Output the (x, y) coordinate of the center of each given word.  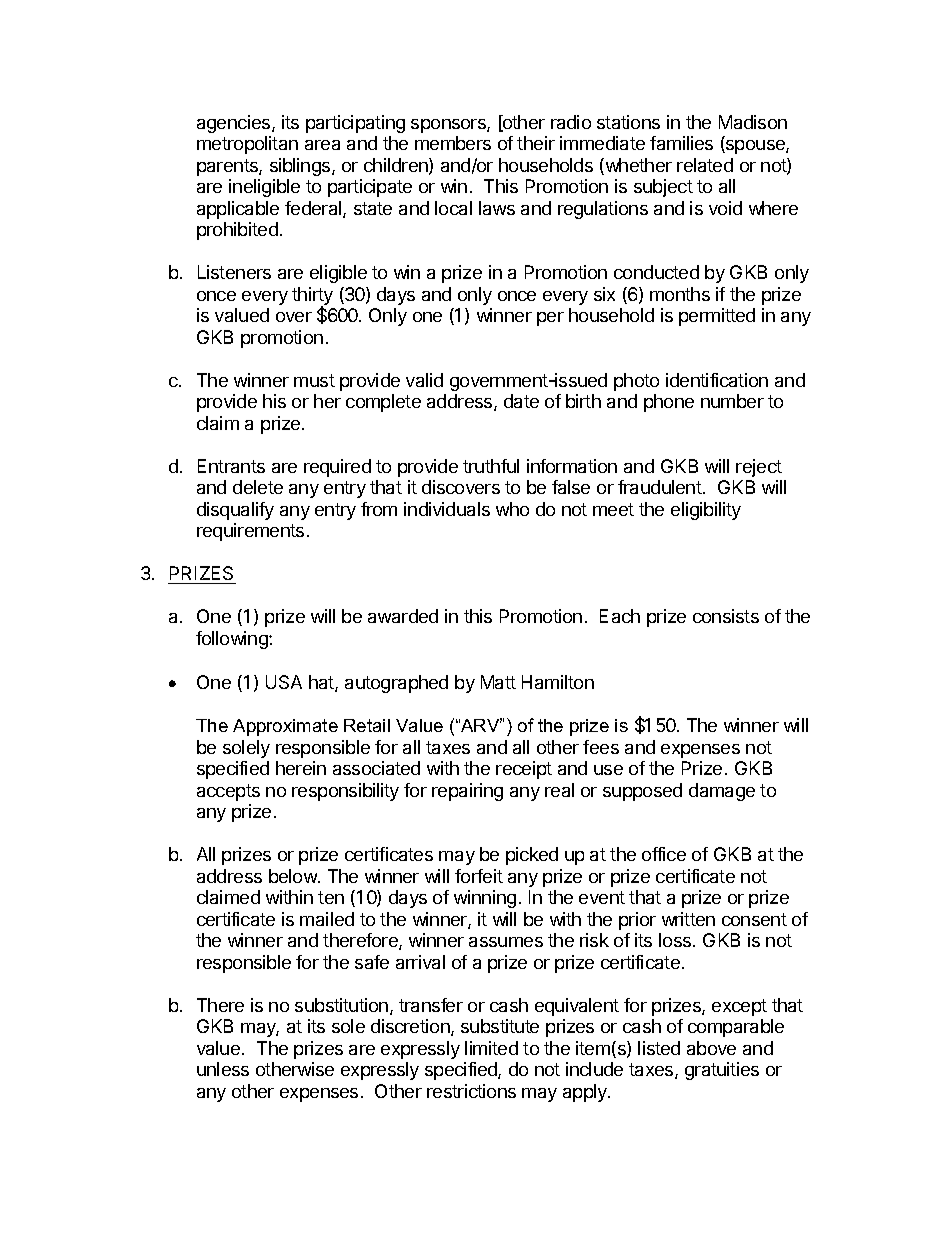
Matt (498, 682)
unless (223, 1069)
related (705, 165)
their (536, 143)
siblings (301, 167)
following (233, 640)
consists (726, 616)
